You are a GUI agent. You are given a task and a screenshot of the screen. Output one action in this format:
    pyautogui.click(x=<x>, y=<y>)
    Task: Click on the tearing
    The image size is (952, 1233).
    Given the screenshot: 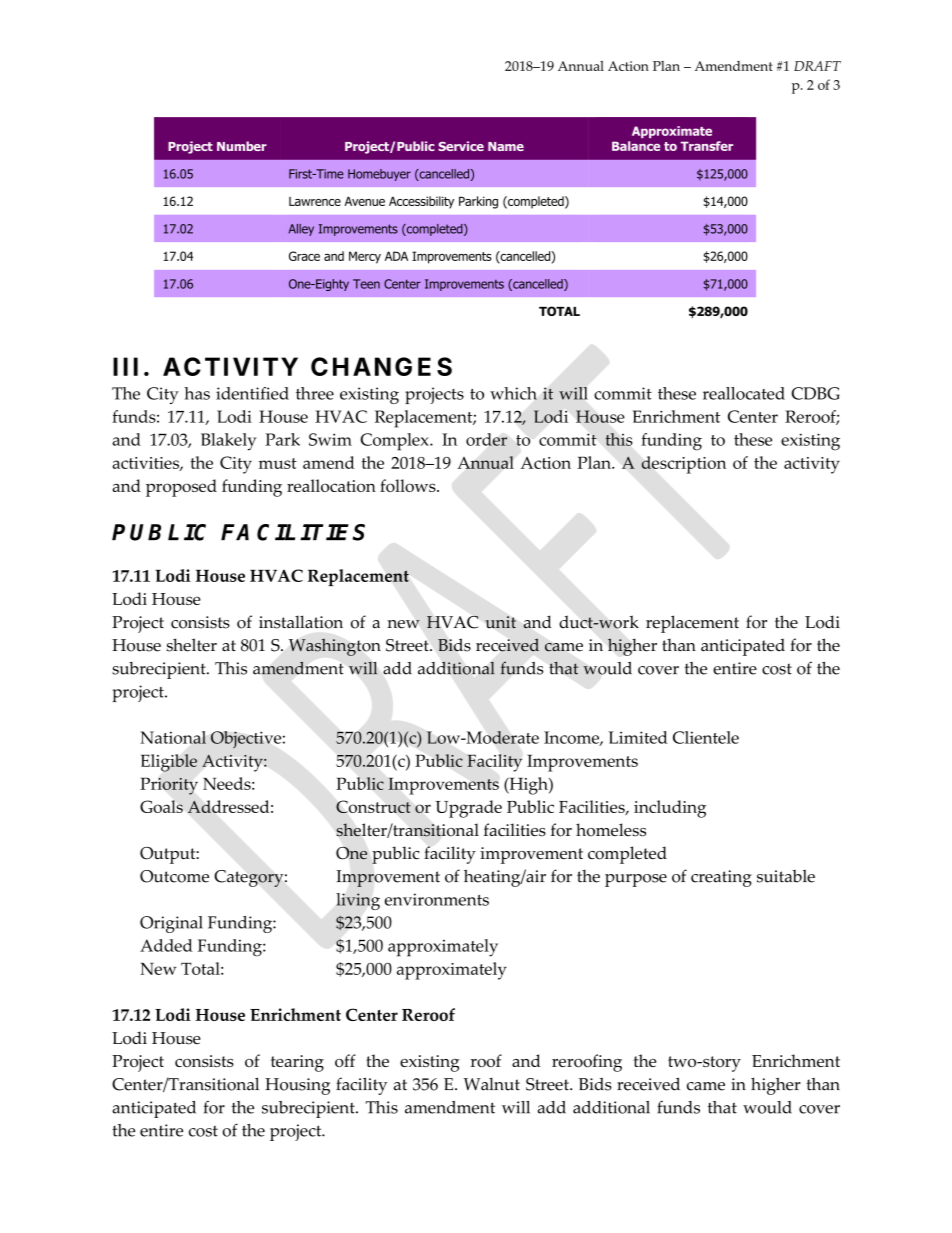 What is the action you would take?
    pyautogui.click(x=297, y=1063)
